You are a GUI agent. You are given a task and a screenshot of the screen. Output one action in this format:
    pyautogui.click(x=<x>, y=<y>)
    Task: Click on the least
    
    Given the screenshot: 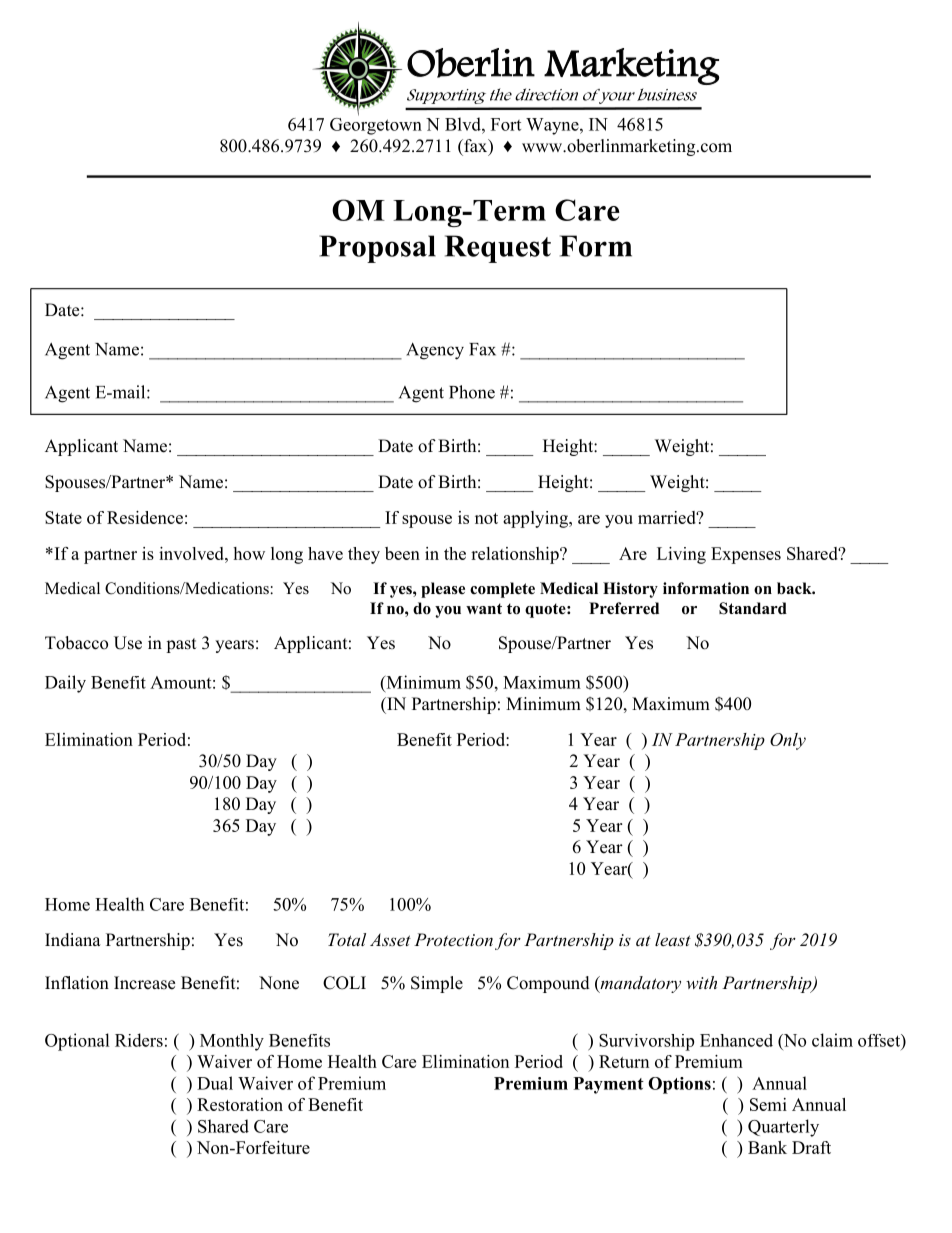 What is the action you would take?
    pyautogui.click(x=673, y=939)
